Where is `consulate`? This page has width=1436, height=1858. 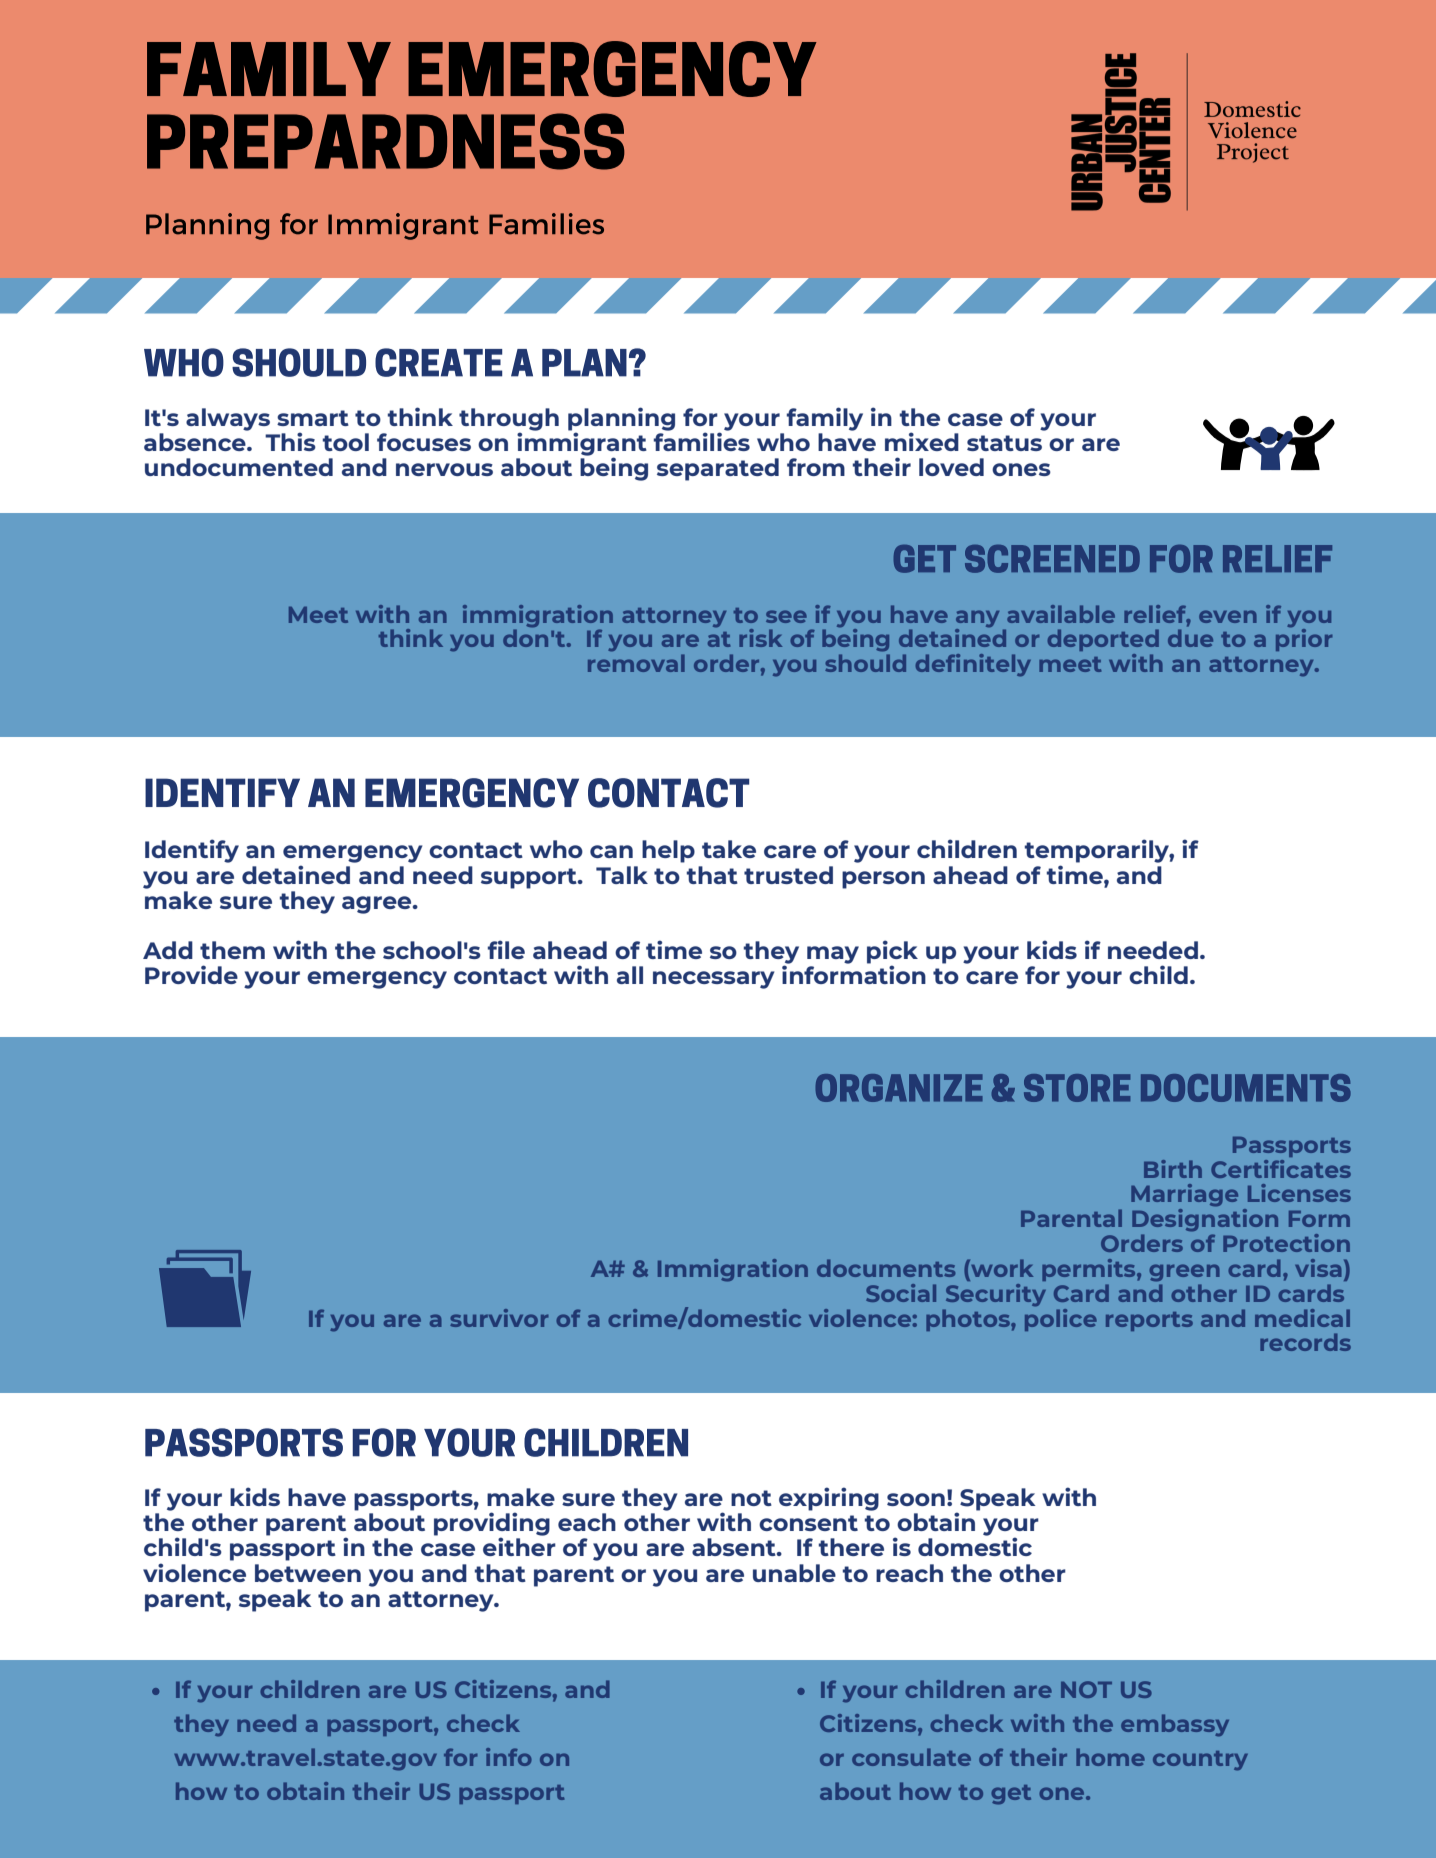
consulate is located at coordinates (911, 1757).
